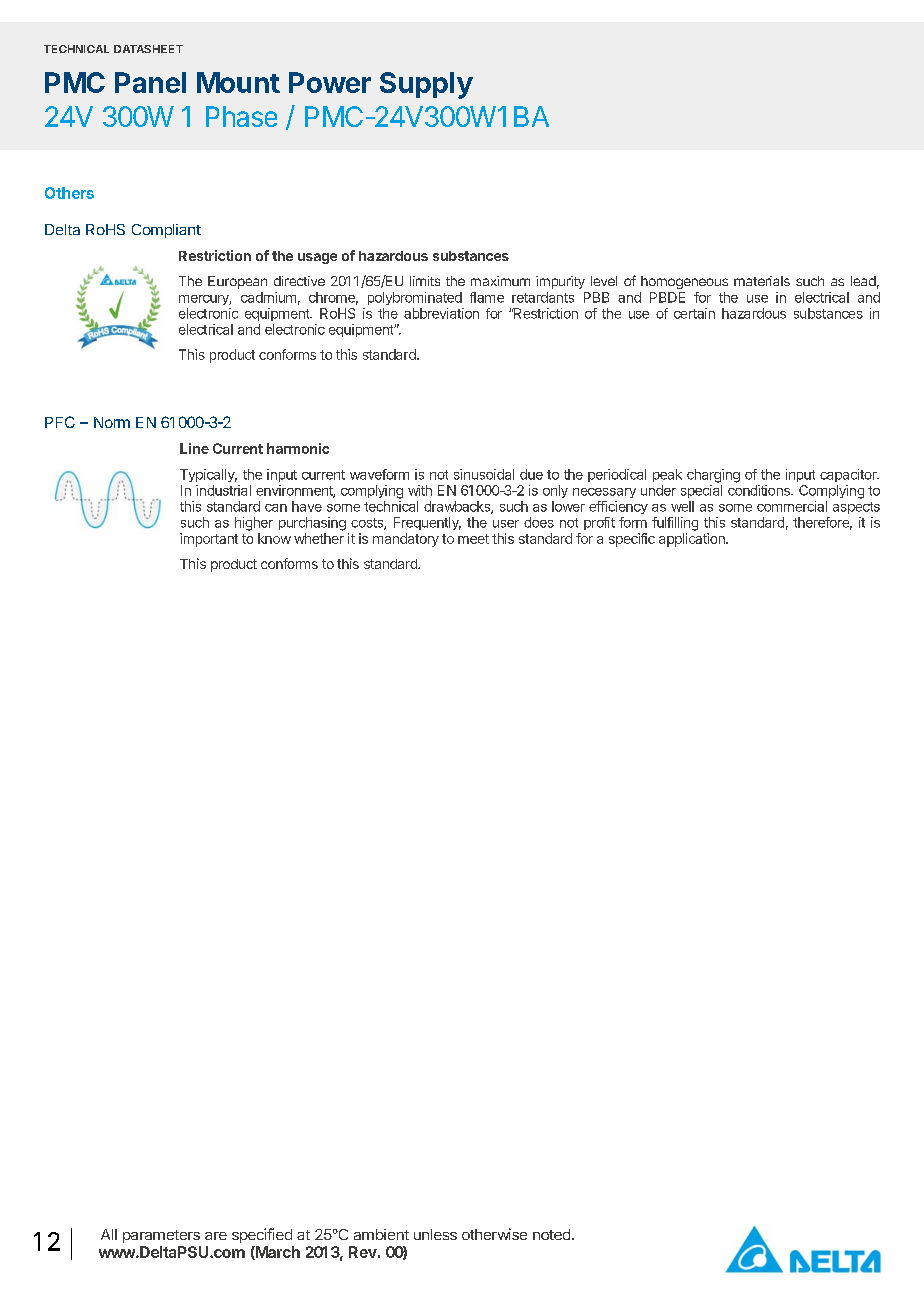 The width and height of the document is (924, 1308). I want to click on Panel, so click(150, 82).
